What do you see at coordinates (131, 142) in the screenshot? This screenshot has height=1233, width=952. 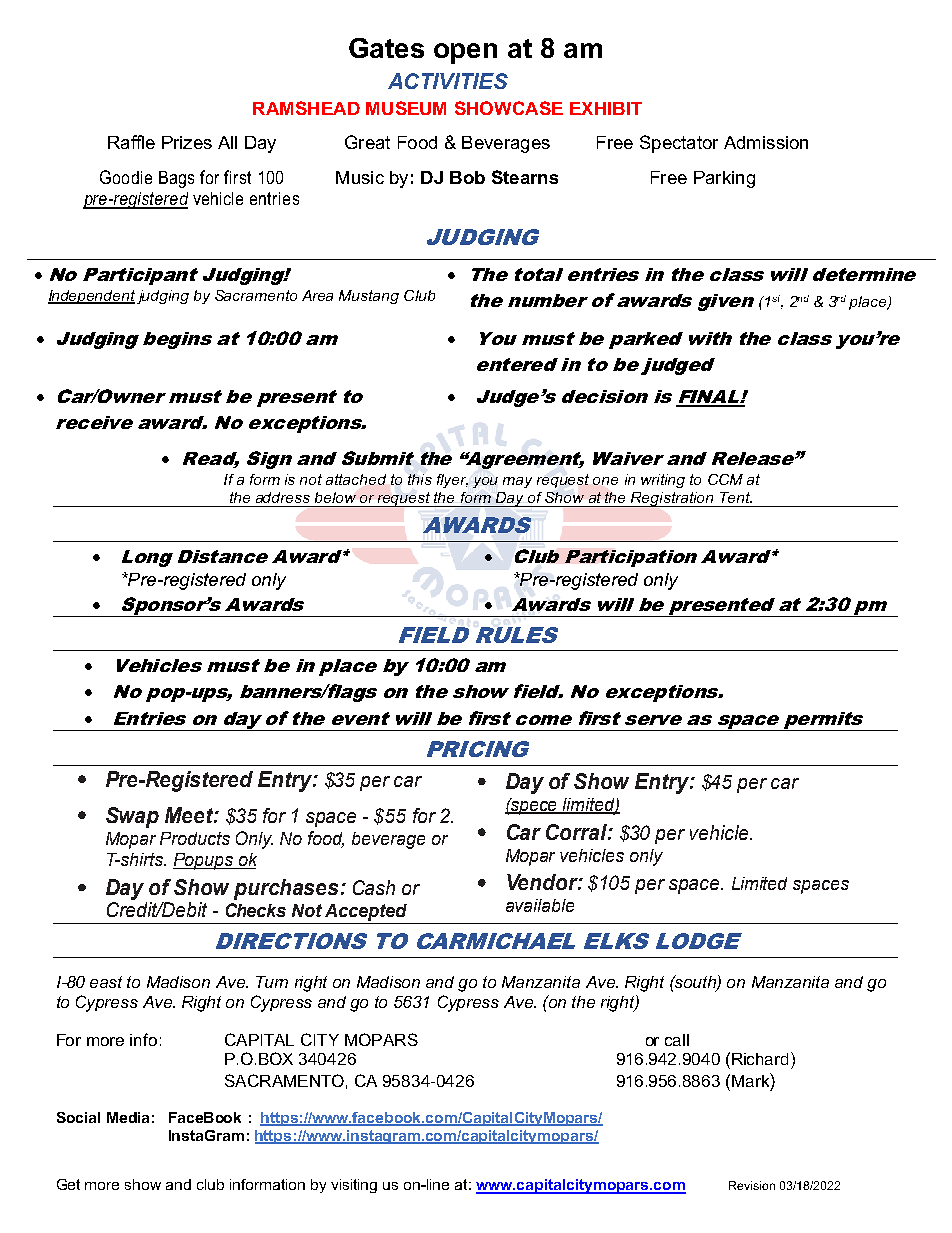 I see `Raffle` at bounding box center [131, 142].
